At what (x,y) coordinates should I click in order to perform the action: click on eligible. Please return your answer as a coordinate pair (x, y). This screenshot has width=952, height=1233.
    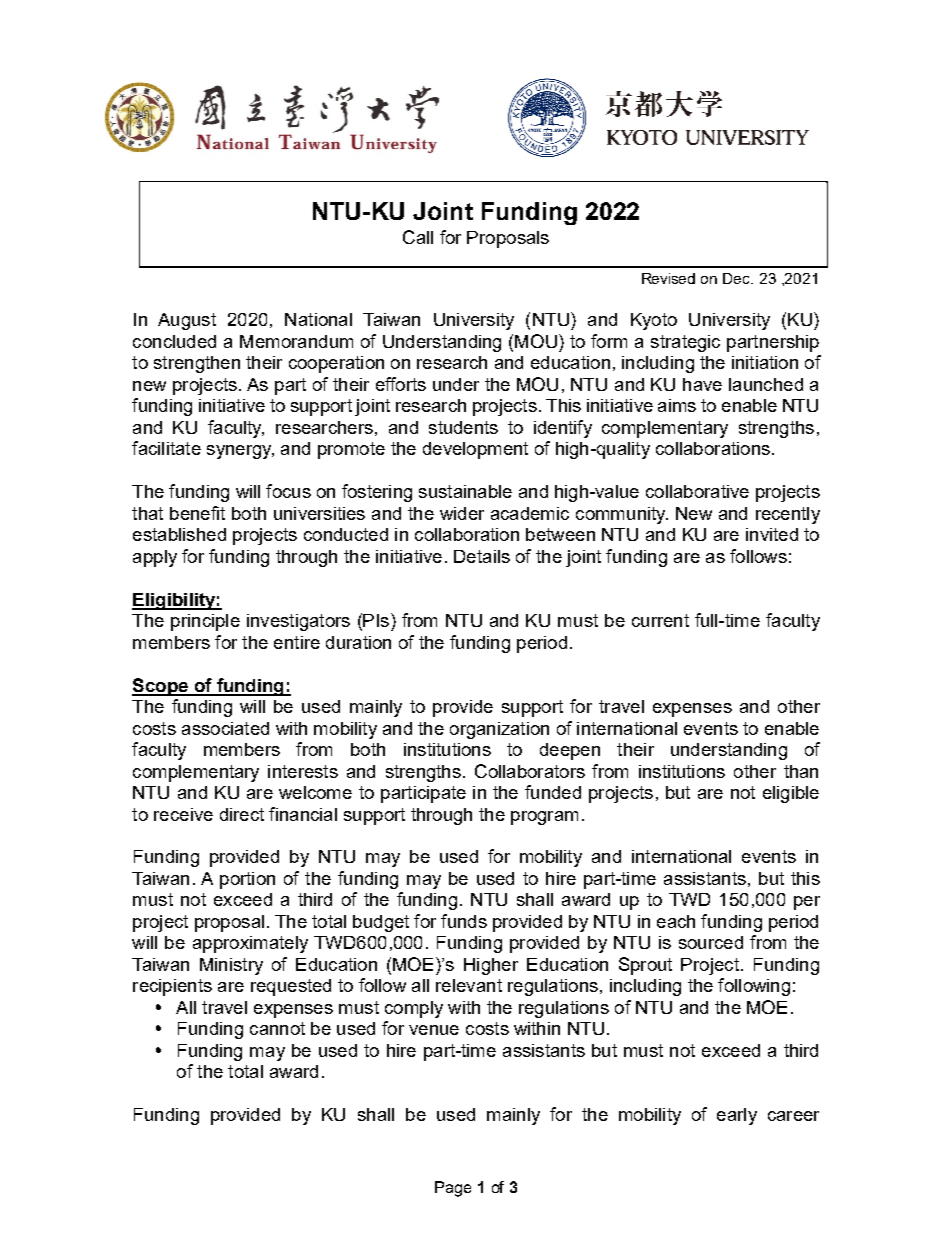
    Looking at the image, I should click on (791, 794).
